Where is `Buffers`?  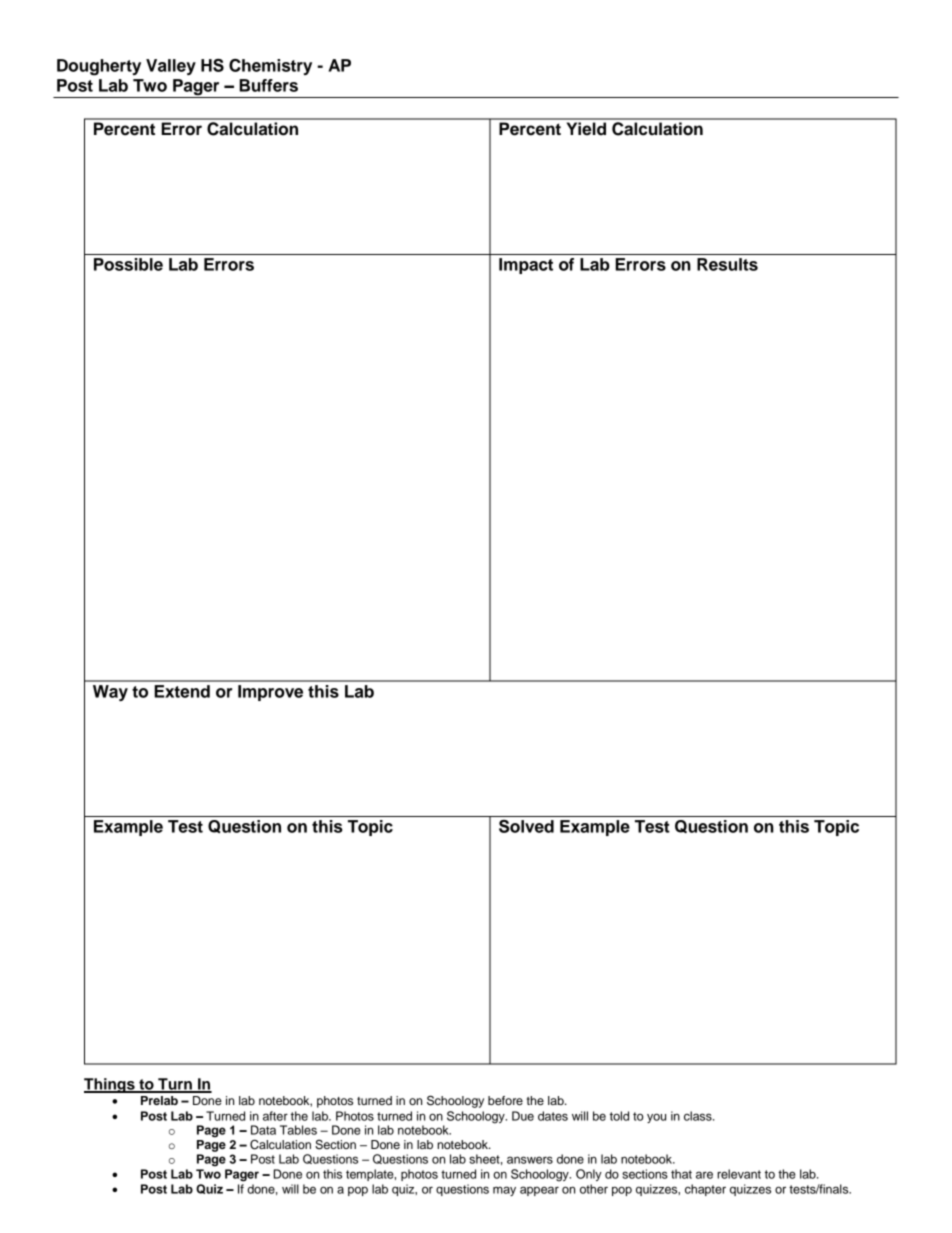
Buffers is located at coordinates (268, 85).
